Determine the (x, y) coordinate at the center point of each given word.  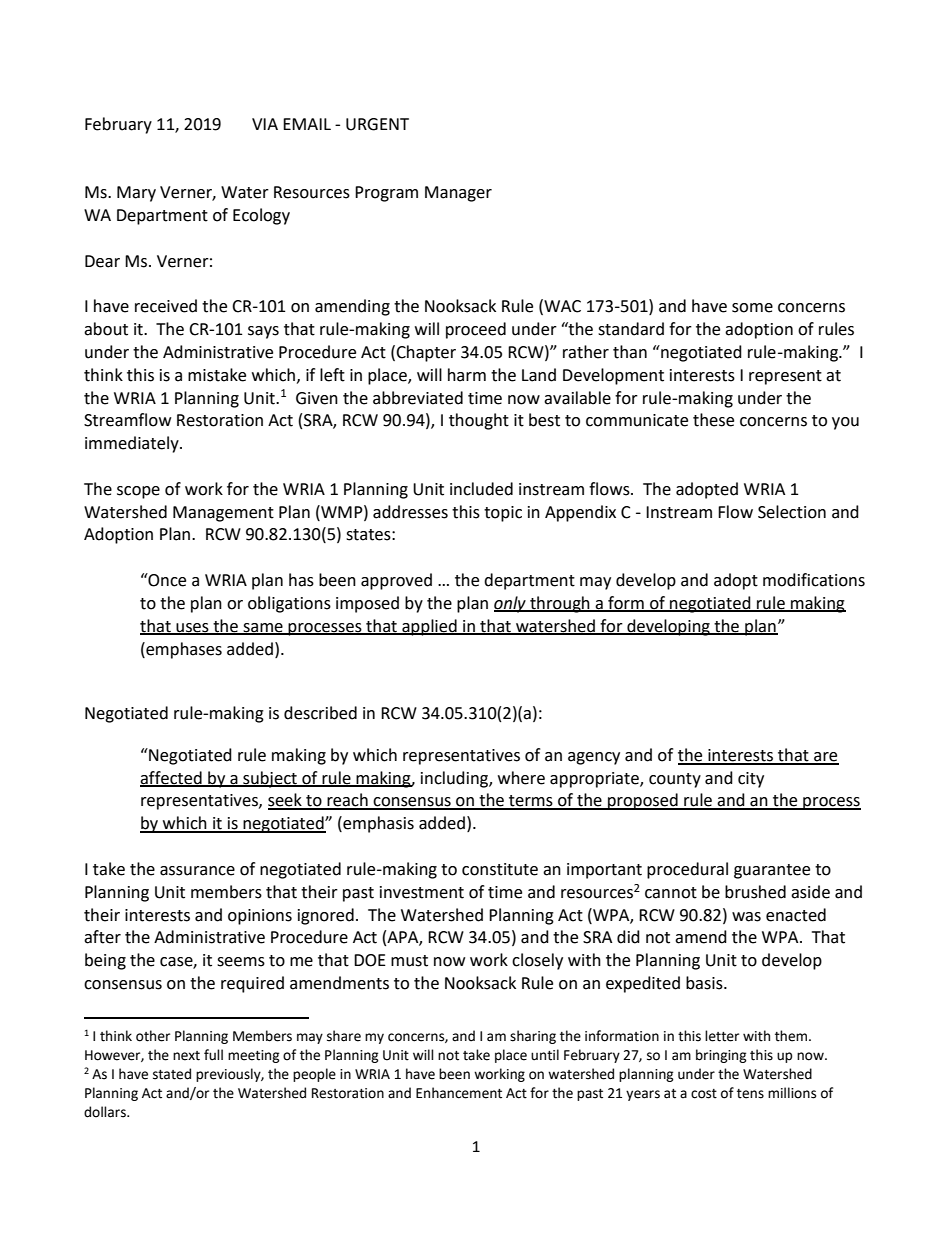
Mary (136, 194)
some (752, 308)
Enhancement (459, 1093)
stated (172, 1074)
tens (750, 1094)
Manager (458, 194)
